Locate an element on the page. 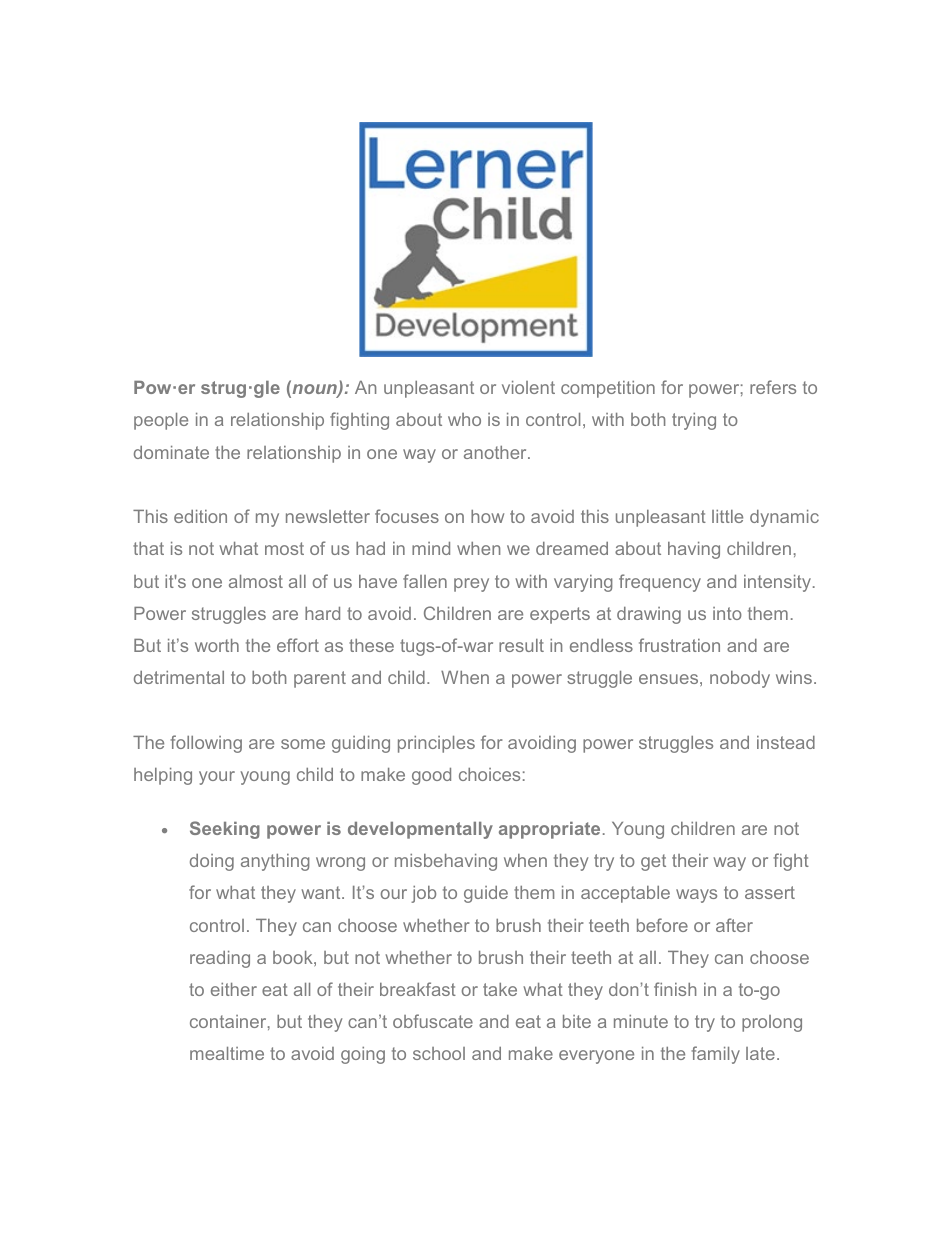  people is located at coordinates (161, 421).
